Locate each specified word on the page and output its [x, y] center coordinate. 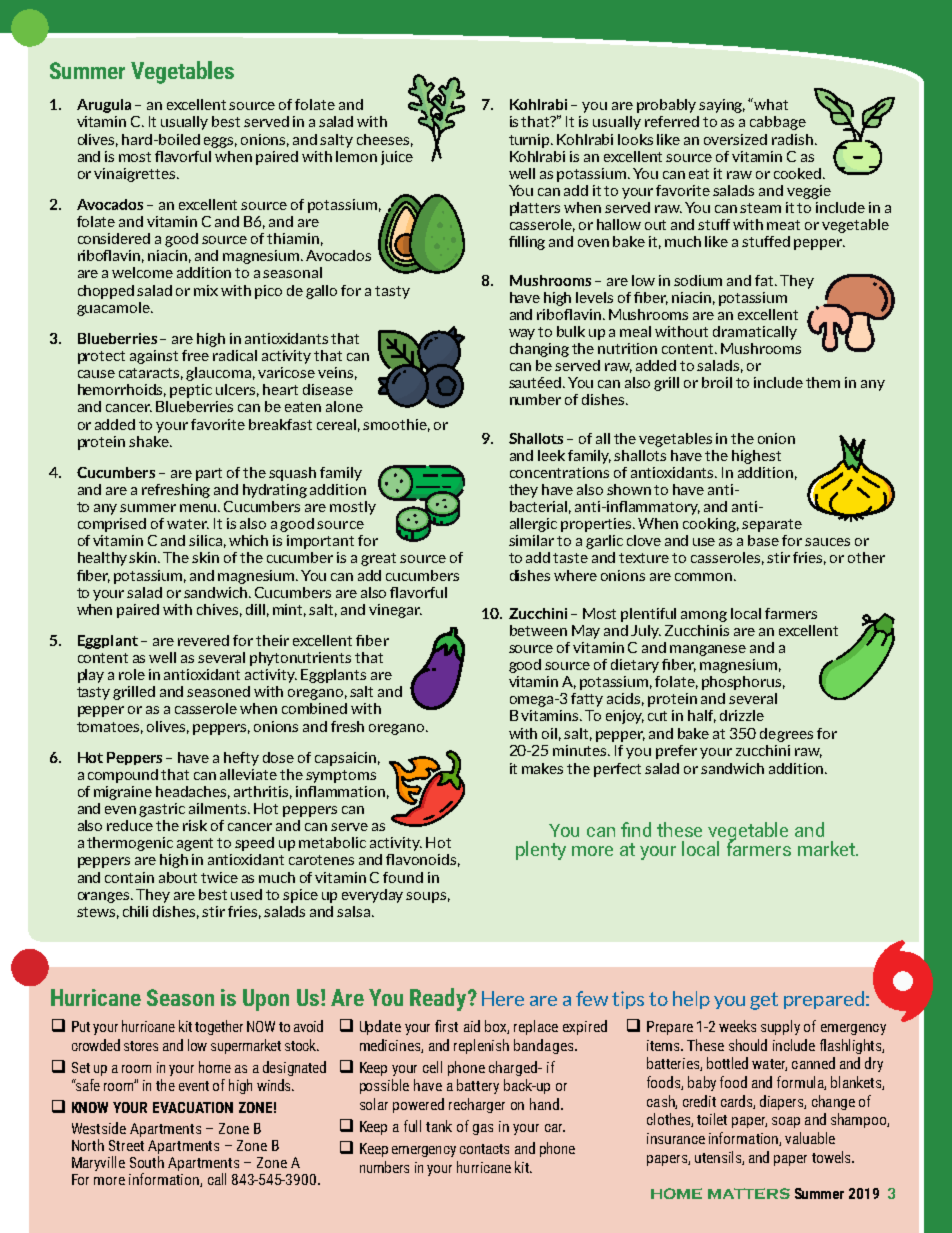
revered [203, 640]
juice [397, 158]
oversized [735, 139]
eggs [220, 142]
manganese [708, 650]
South [147, 1162]
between [538, 630]
